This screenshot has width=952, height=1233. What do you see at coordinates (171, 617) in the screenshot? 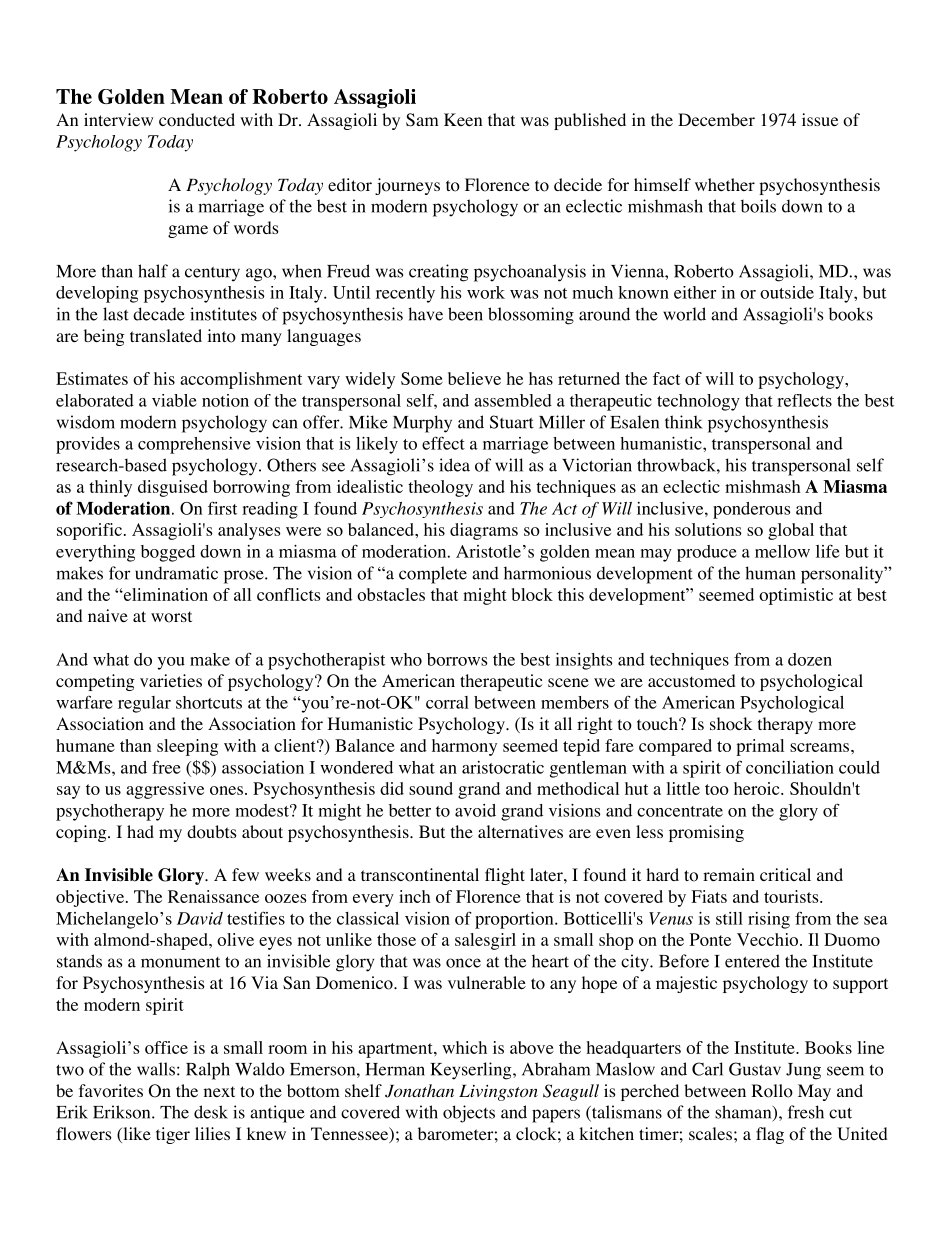
I see `worst` at bounding box center [171, 617].
